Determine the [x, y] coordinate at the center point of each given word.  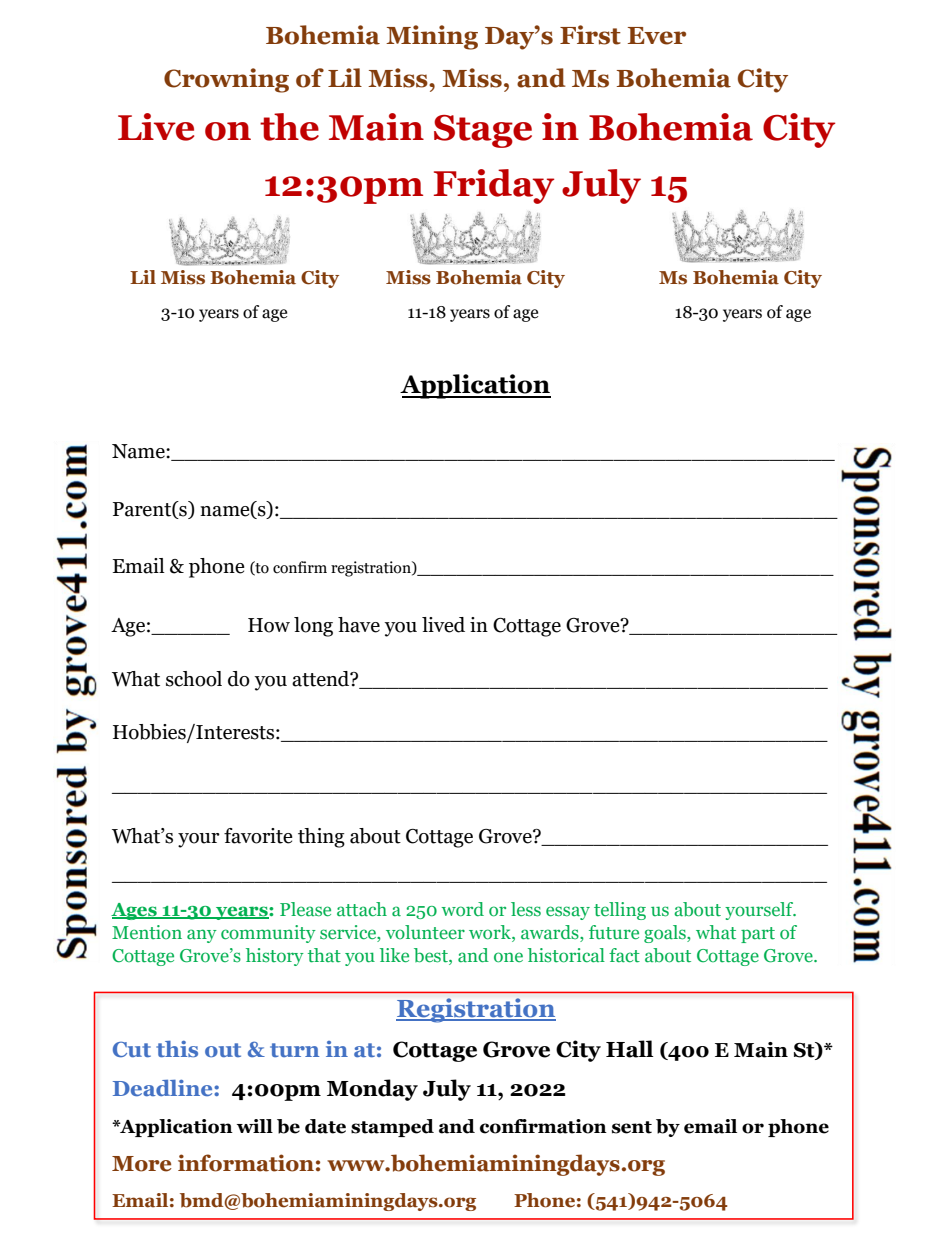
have [359, 625]
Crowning [226, 80]
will [255, 1126]
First [590, 35]
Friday [494, 186]
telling [620, 911]
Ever [657, 36]
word [462, 909]
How [269, 625]
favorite [258, 836]
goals [666, 934]
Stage [483, 131]
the [289, 127]
